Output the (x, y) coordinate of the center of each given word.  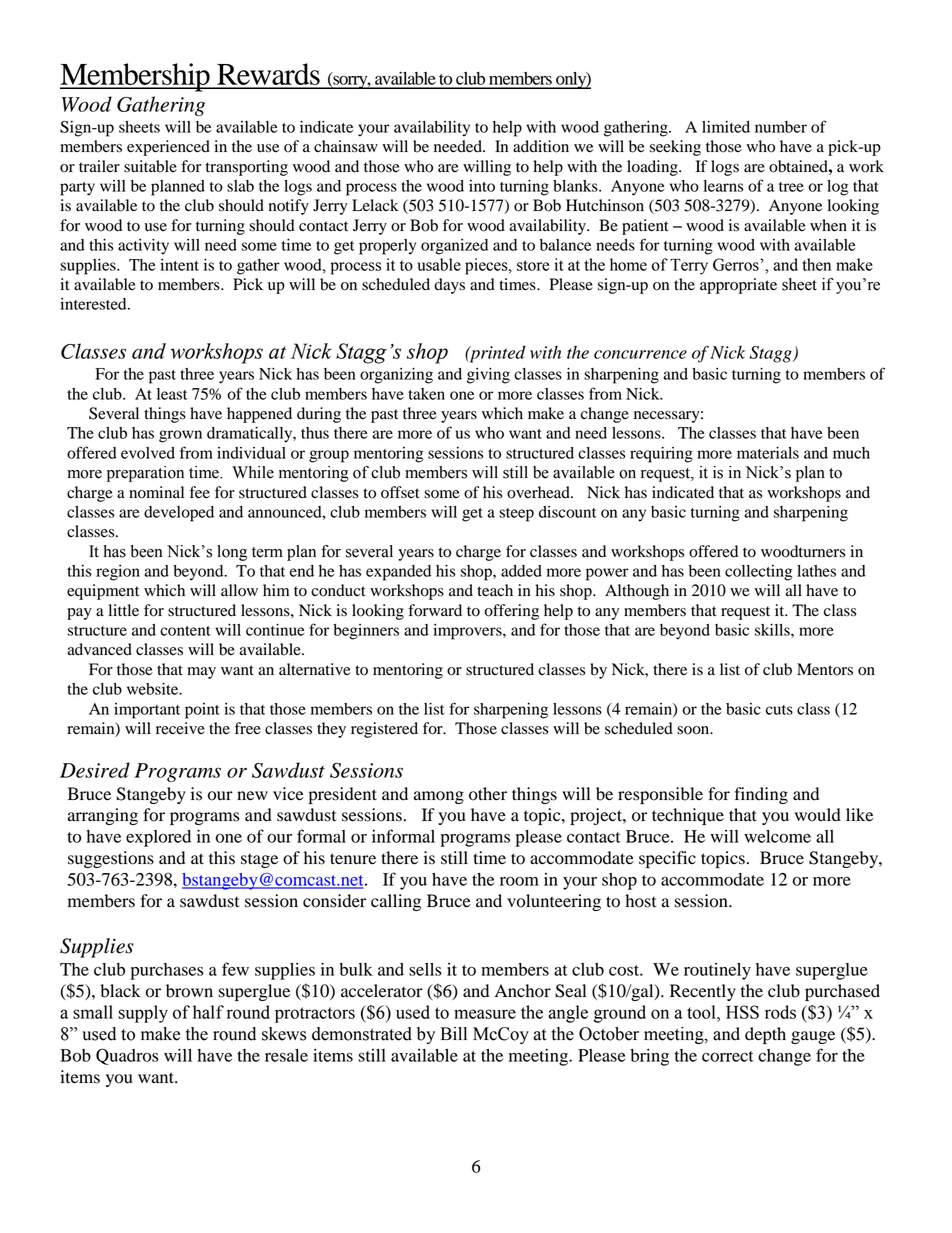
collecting (759, 573)
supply (143, 1014)
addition (541, 146)
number (781, 127)
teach (495, 590)
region (118, 573)
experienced (168, 148)
